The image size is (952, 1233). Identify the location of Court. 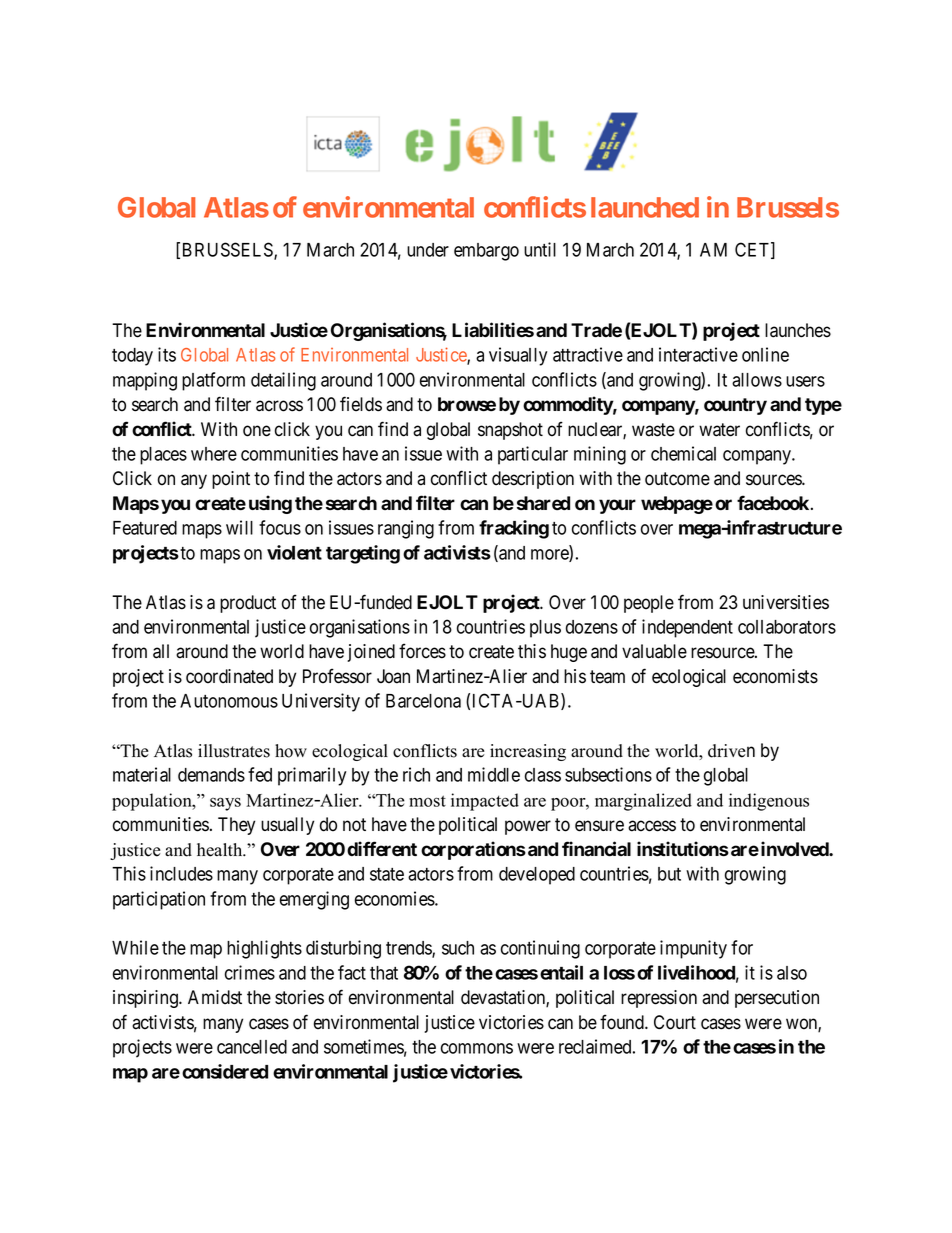
(675, 1022).
